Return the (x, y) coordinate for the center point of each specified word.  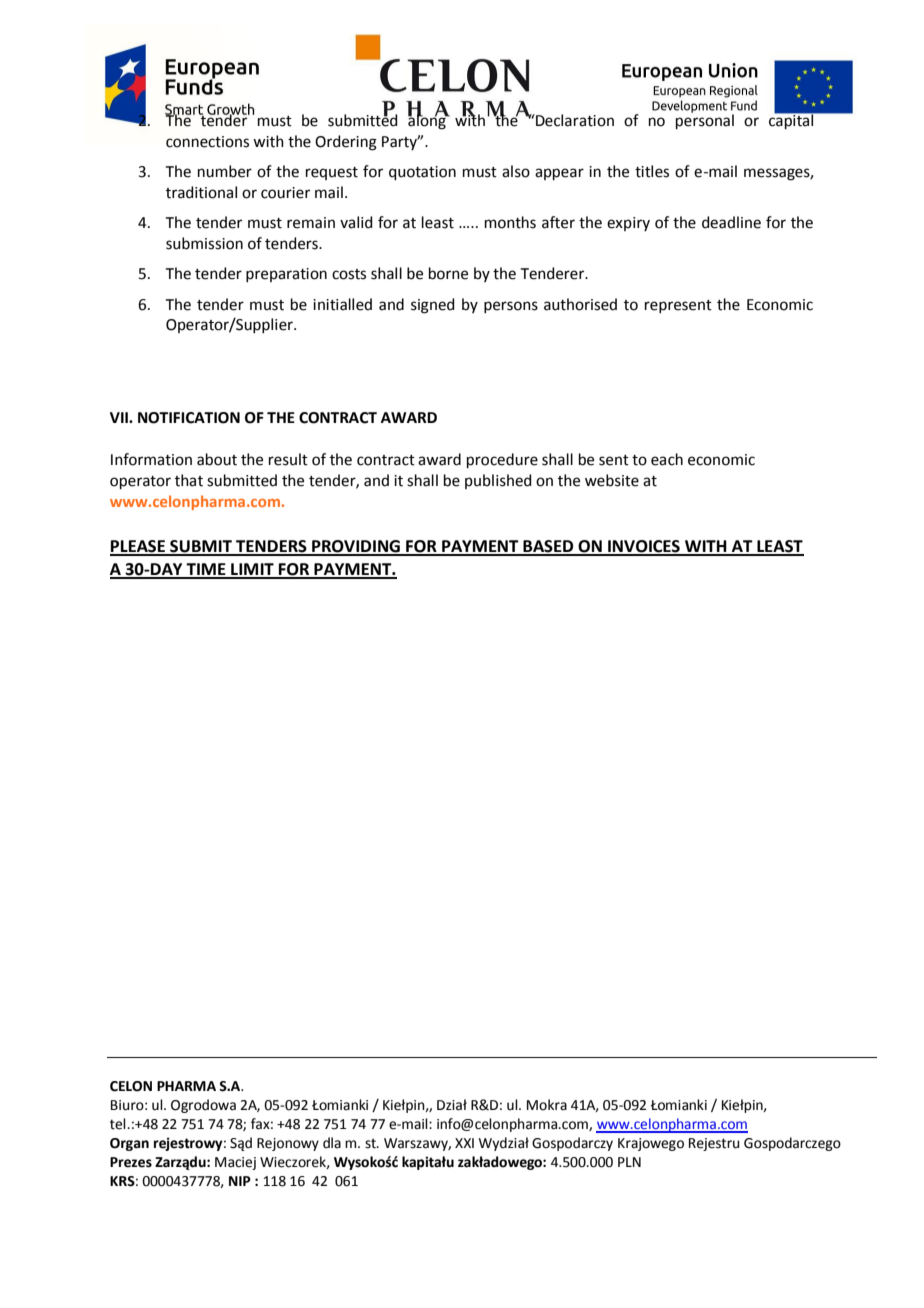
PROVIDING (356, 547)
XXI (464, 1143)
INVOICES (644, 547)
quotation (422, 173)
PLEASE (139, 547)
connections (207, 142)
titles (652, 171)
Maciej (235, 1163)
